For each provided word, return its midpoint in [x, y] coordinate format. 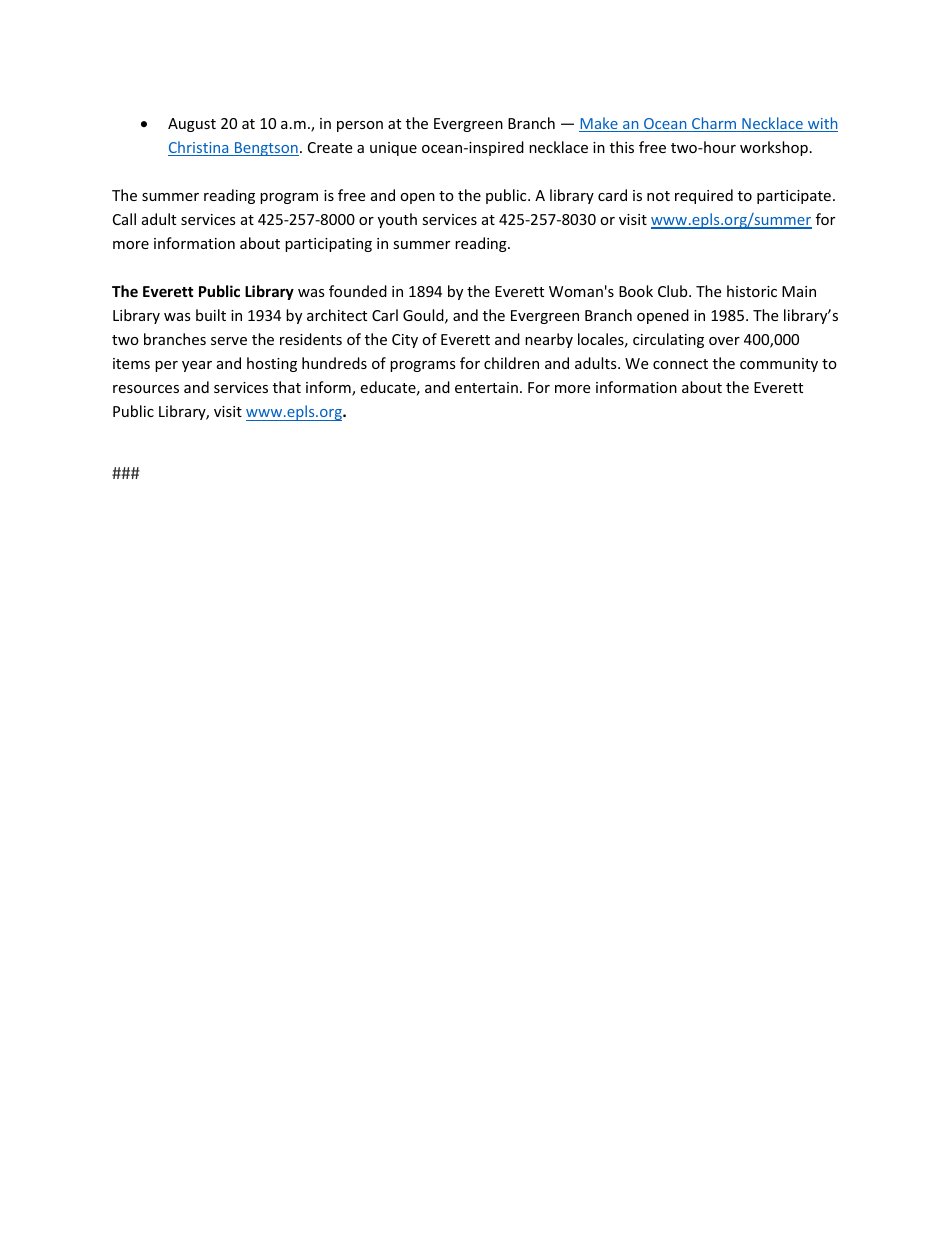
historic [752, 291]
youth [397, 220]
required [704, 196]
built [211, 315]
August [192, 125]
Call [124, 219]
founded [358, 291]
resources [146, 389]
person [360, 126]
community [779, 365]
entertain [486, 387]
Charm [714, 124]
